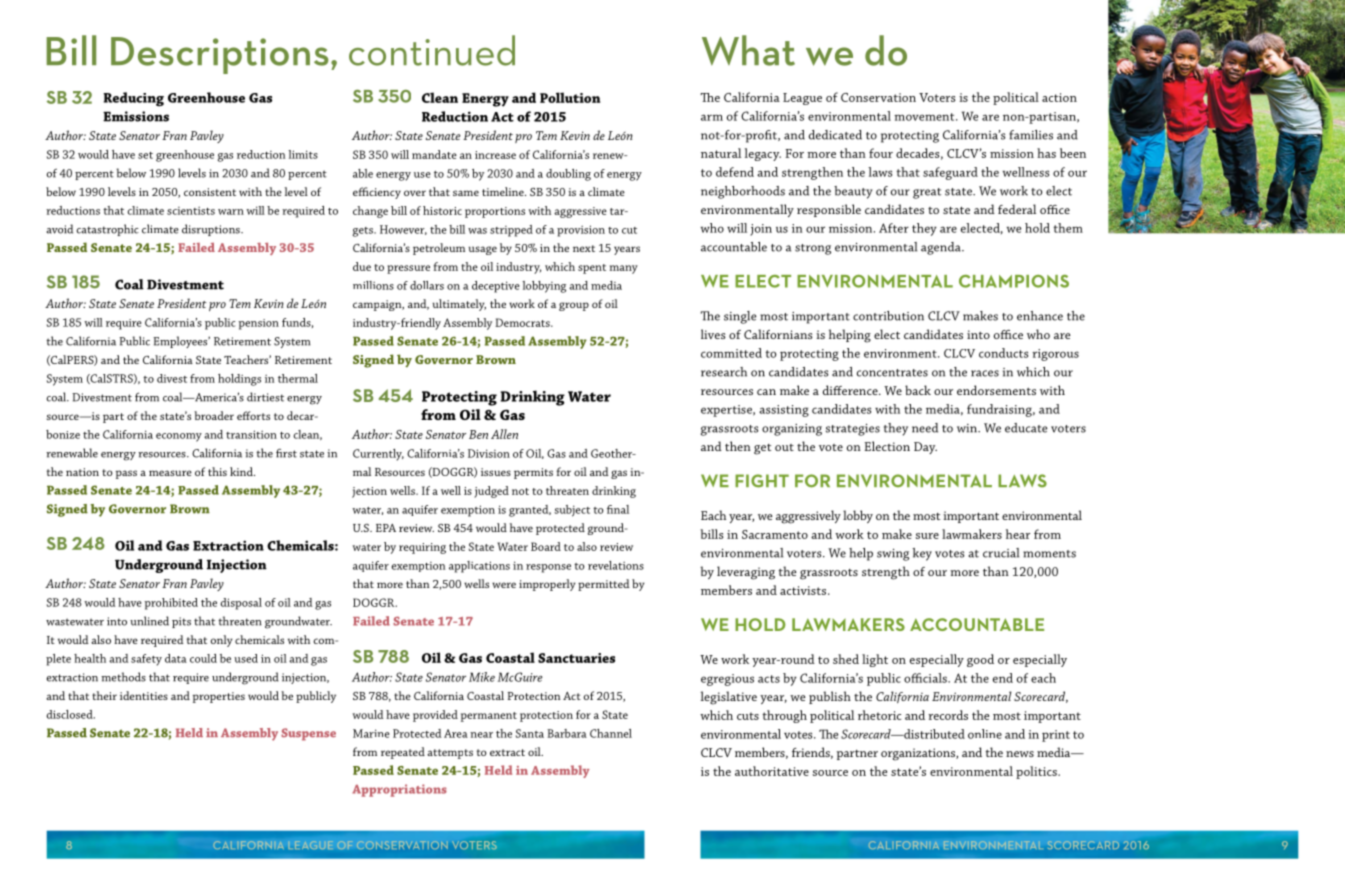 The height and width of the document is (896, 1345). What do you see at coordinates (1020, 754) in the document?
I see `news` at bounding box center [1020, 754].
